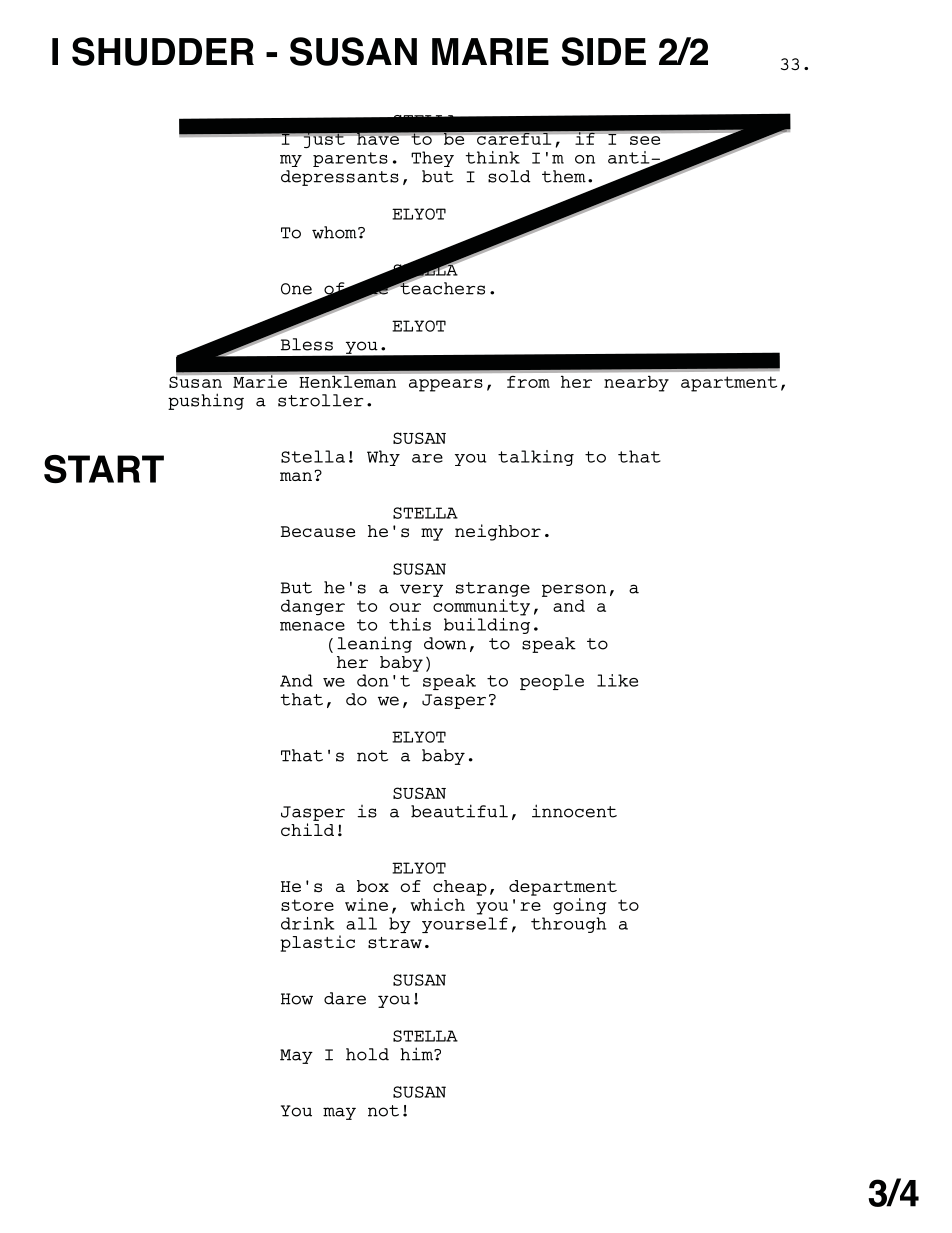 The width and height of the screenshot is (952, 1233). Describe the element at coordinates (206, 401) in the screenshot. I see `pushing` at that location.
